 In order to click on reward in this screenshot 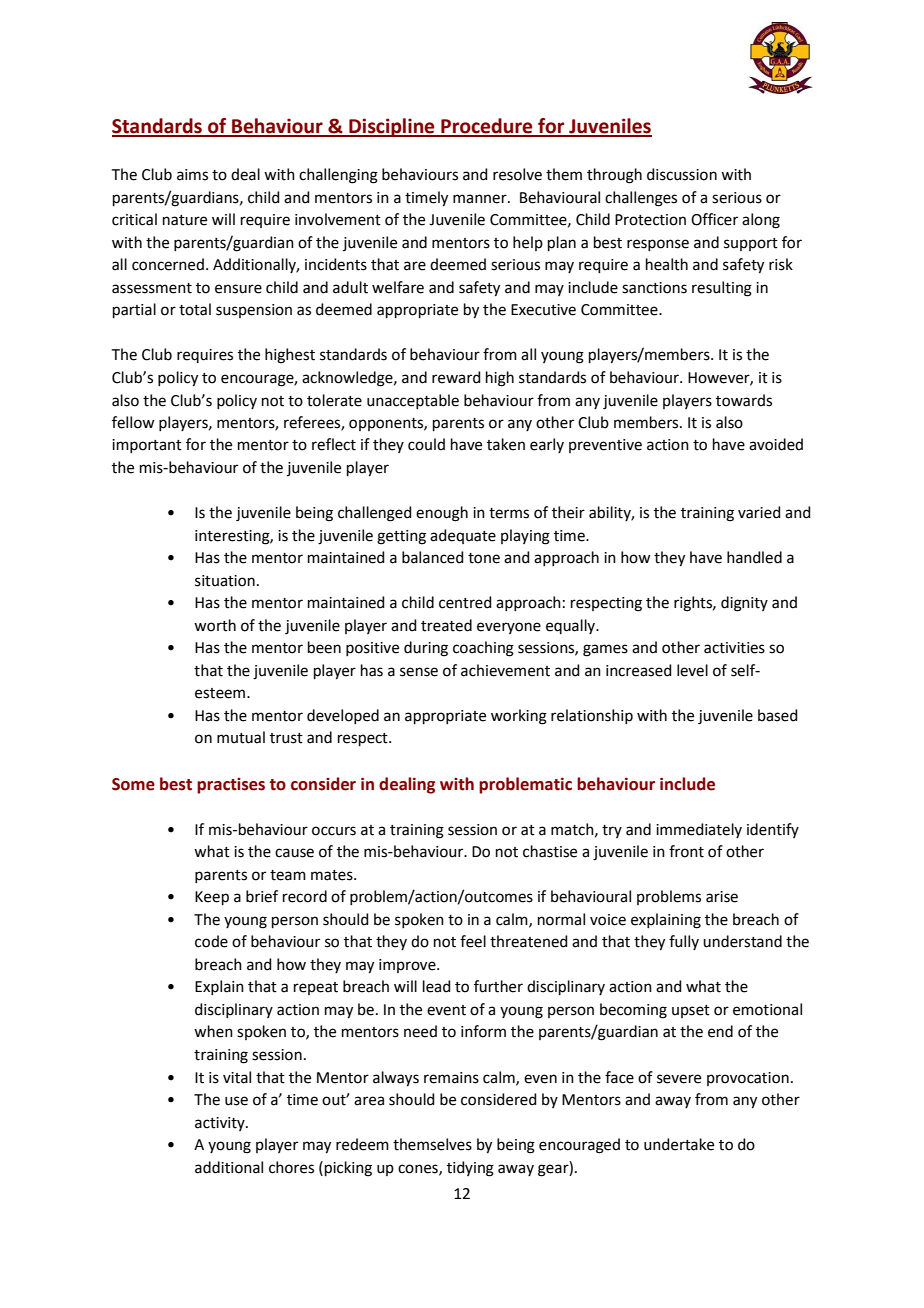, I will do `click(456, 377)`.
